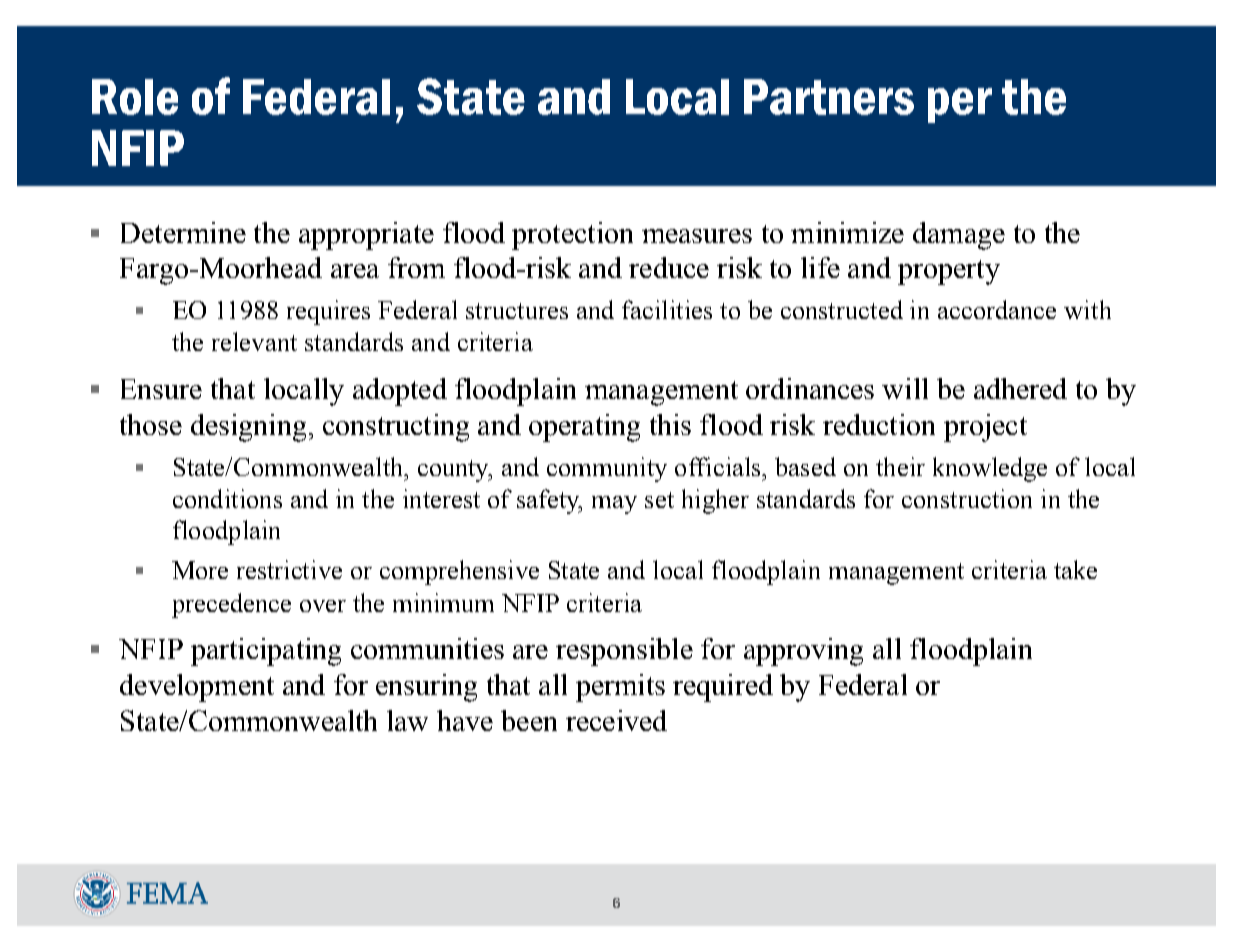  What do you see at coordinates (197, 688) in the screenshot?
I see `development` at bounding box center [197, 688].
